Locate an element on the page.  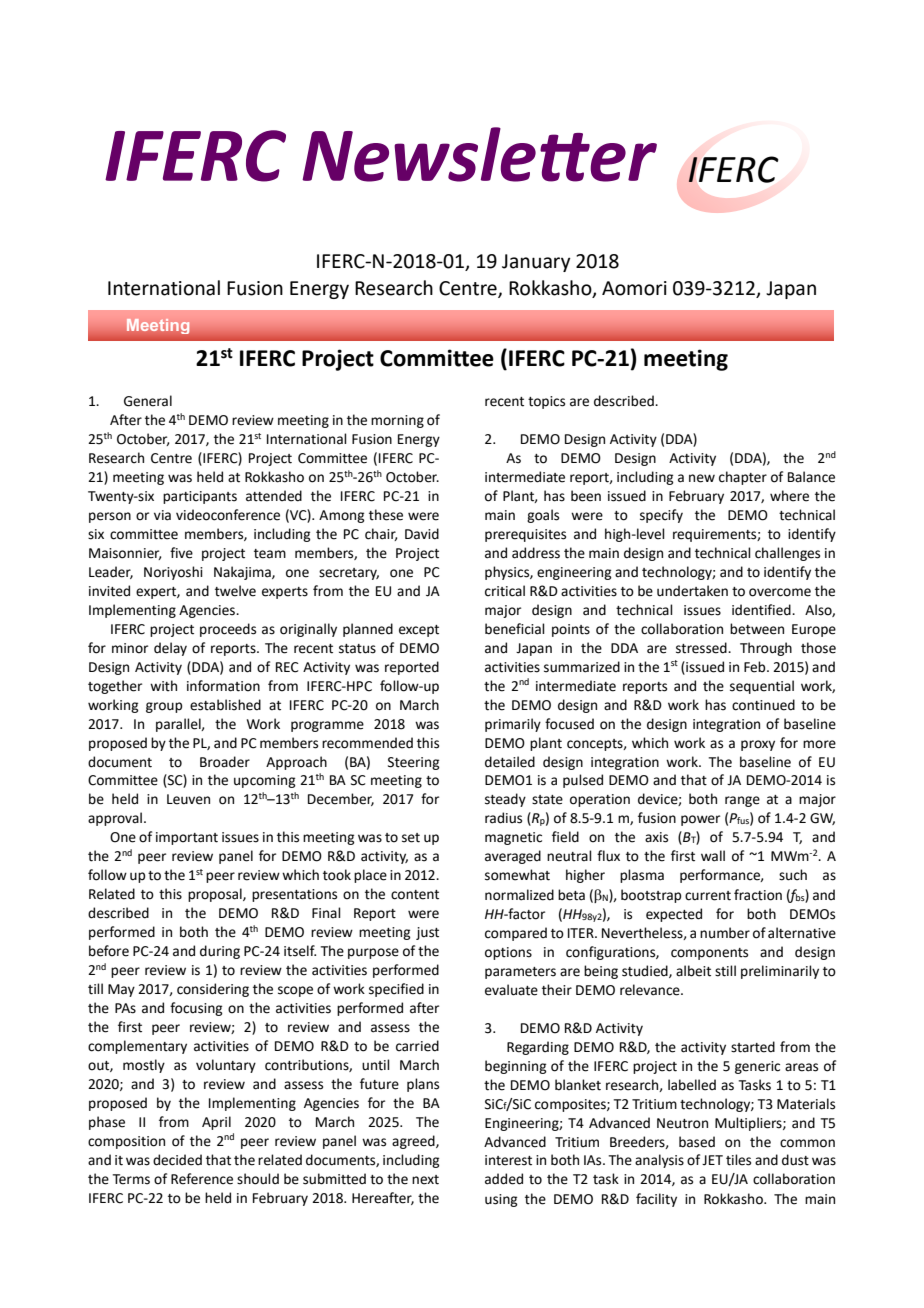
proxy is located at coordinates (758, 745).
